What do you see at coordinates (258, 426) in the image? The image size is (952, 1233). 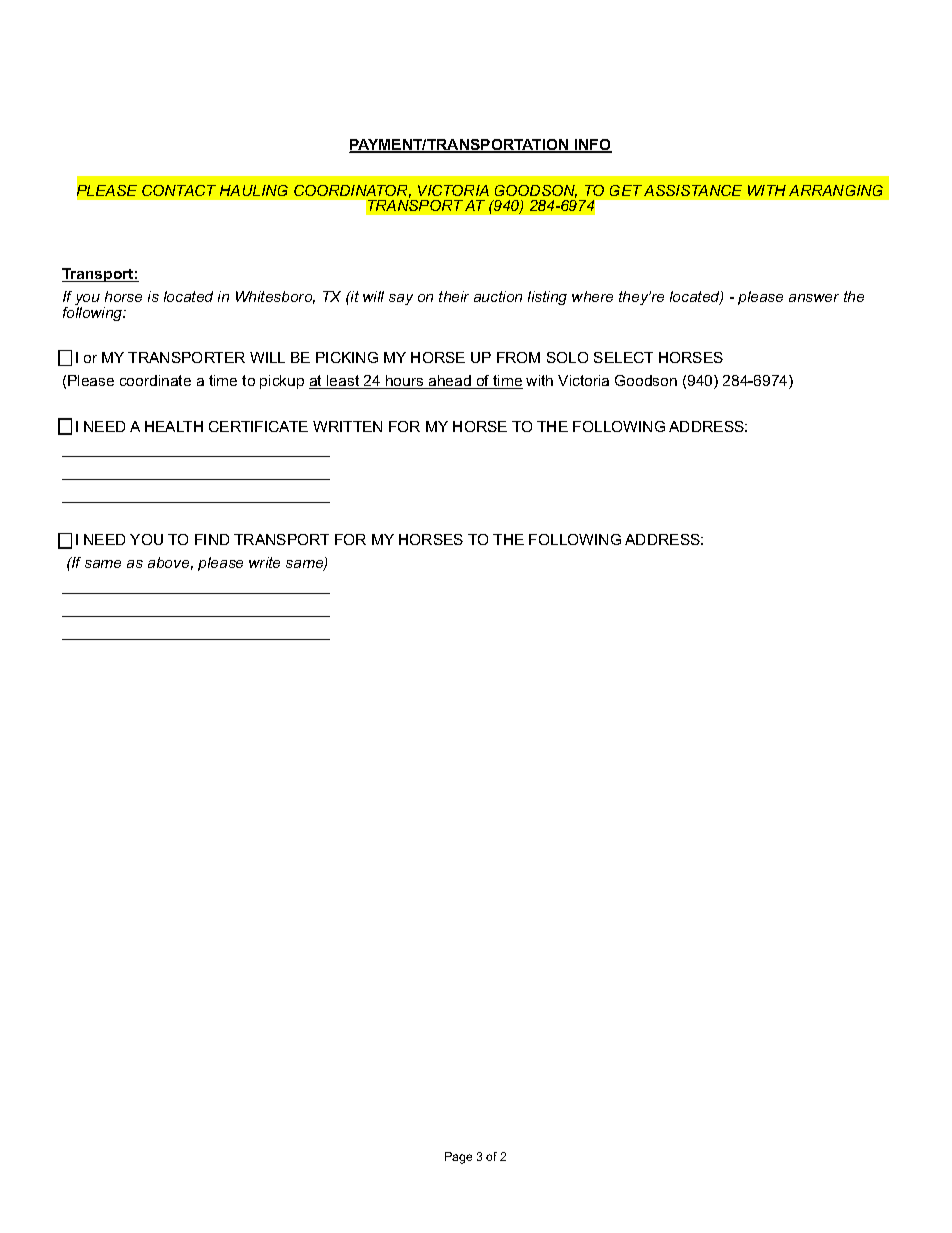 I see `CERTIFICATE` at bounding box center [258, 426].
